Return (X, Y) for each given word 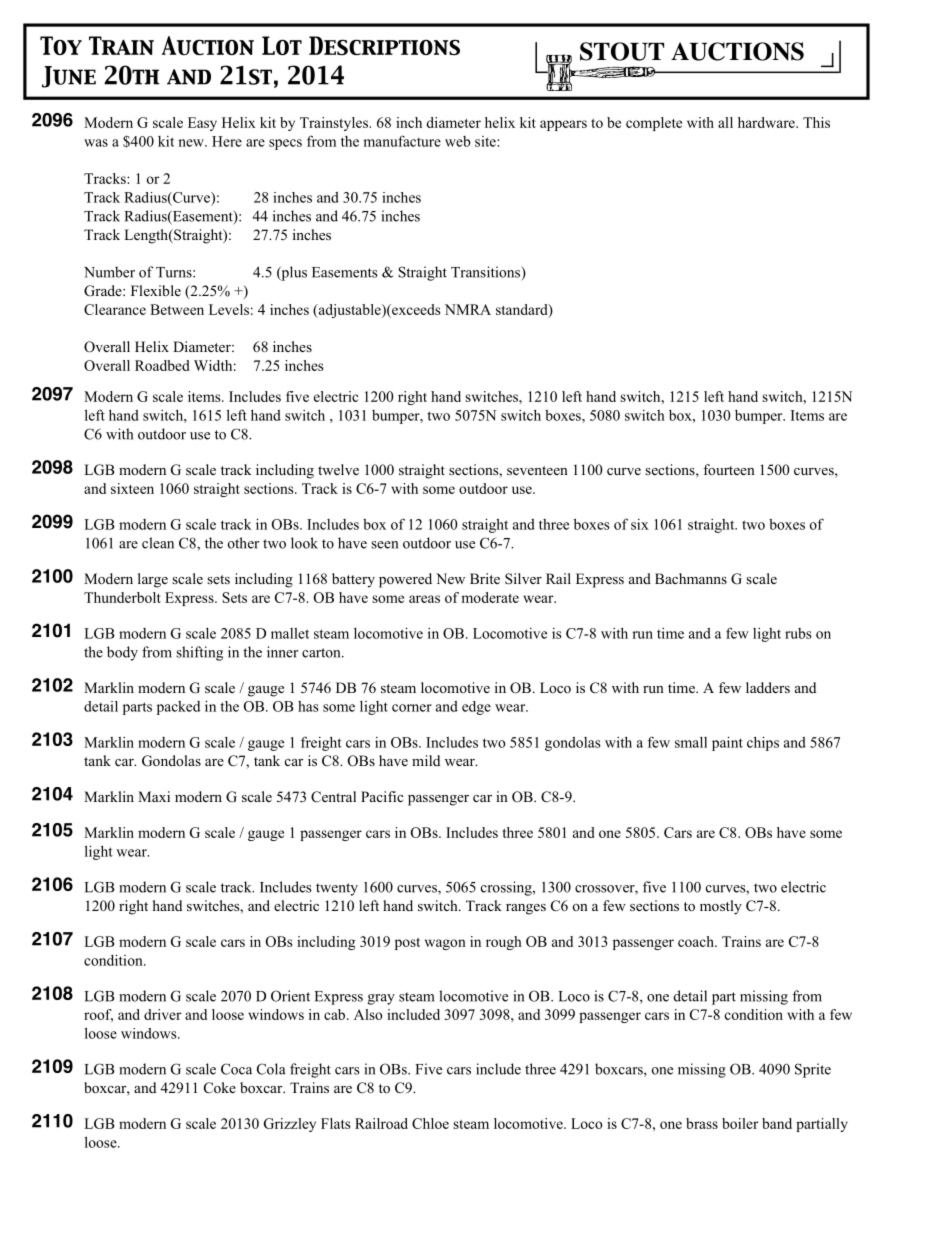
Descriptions (384, 45)
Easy (202, 124)
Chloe (430, 1123)
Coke (220, 1088)
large (153, 580)
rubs (798, 633)
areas (424, 599)
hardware (767, 122)
